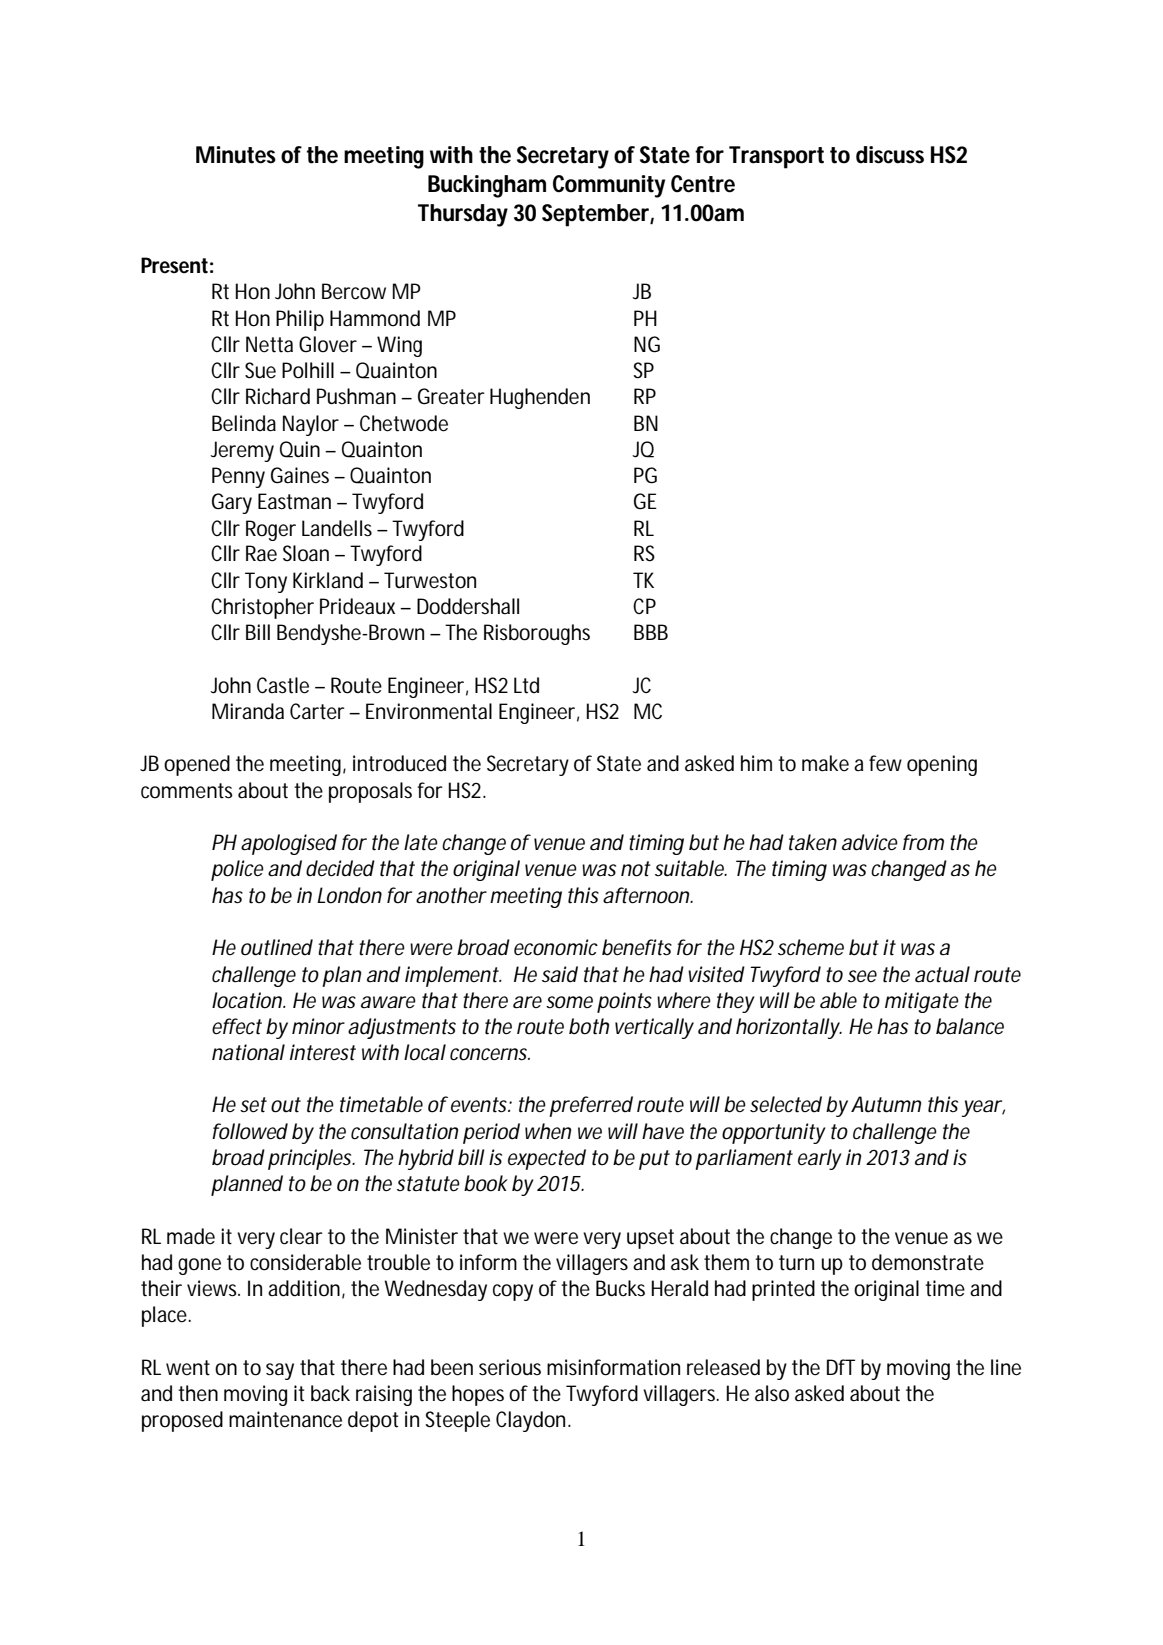  What do you see at coordinates (890, 155) in the screenshot?
I see `discuss` at bounding box center [890, 155].
